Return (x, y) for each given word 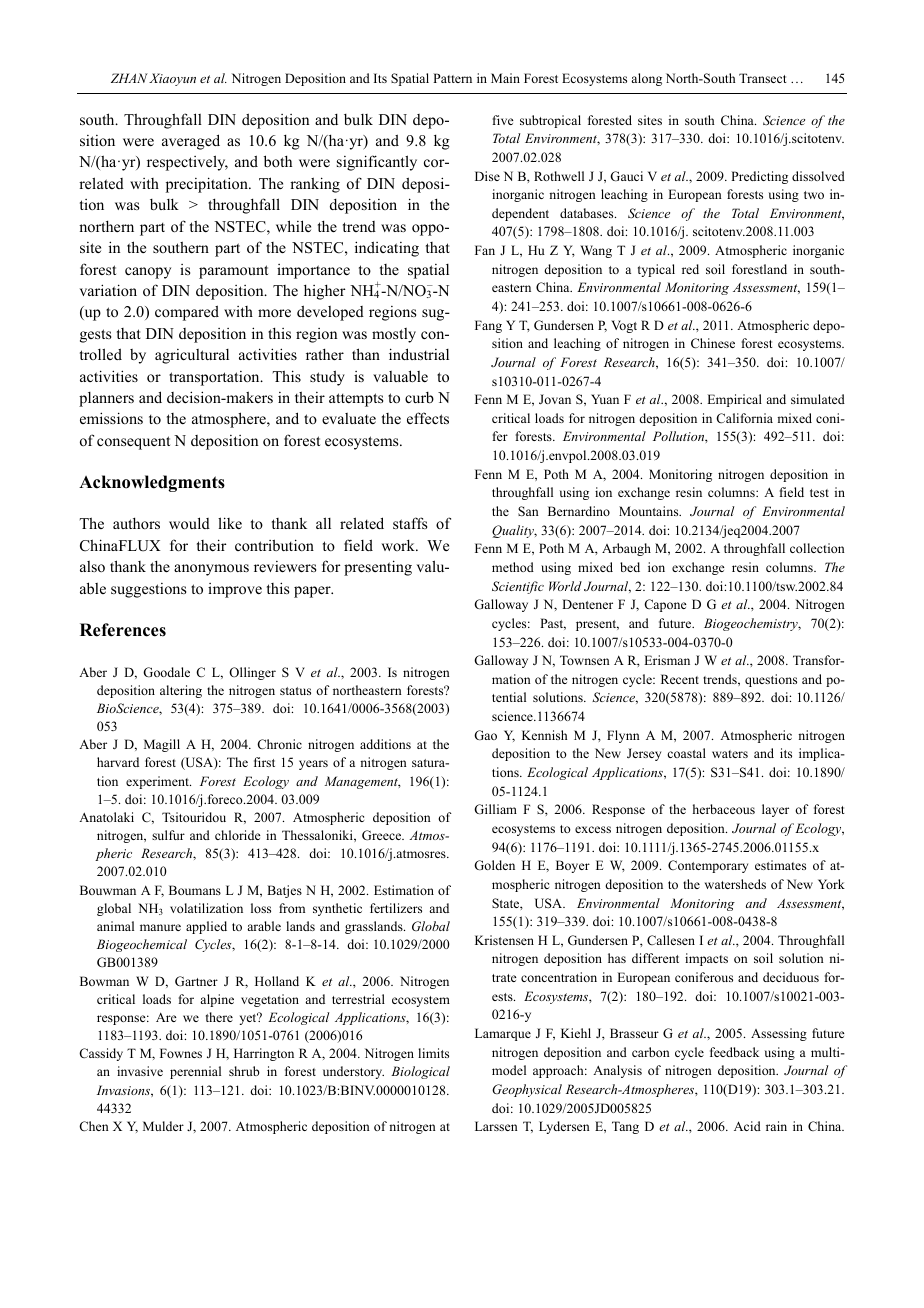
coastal (686, 753)
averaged (191, 142)
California (744, 418)
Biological (420, 1072)
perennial (195, 1072)
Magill (162, 745)
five (503, 120)
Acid (747, 1126)
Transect (763, 78)
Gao (485, 735)
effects (428, 418)
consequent (133, 443)
